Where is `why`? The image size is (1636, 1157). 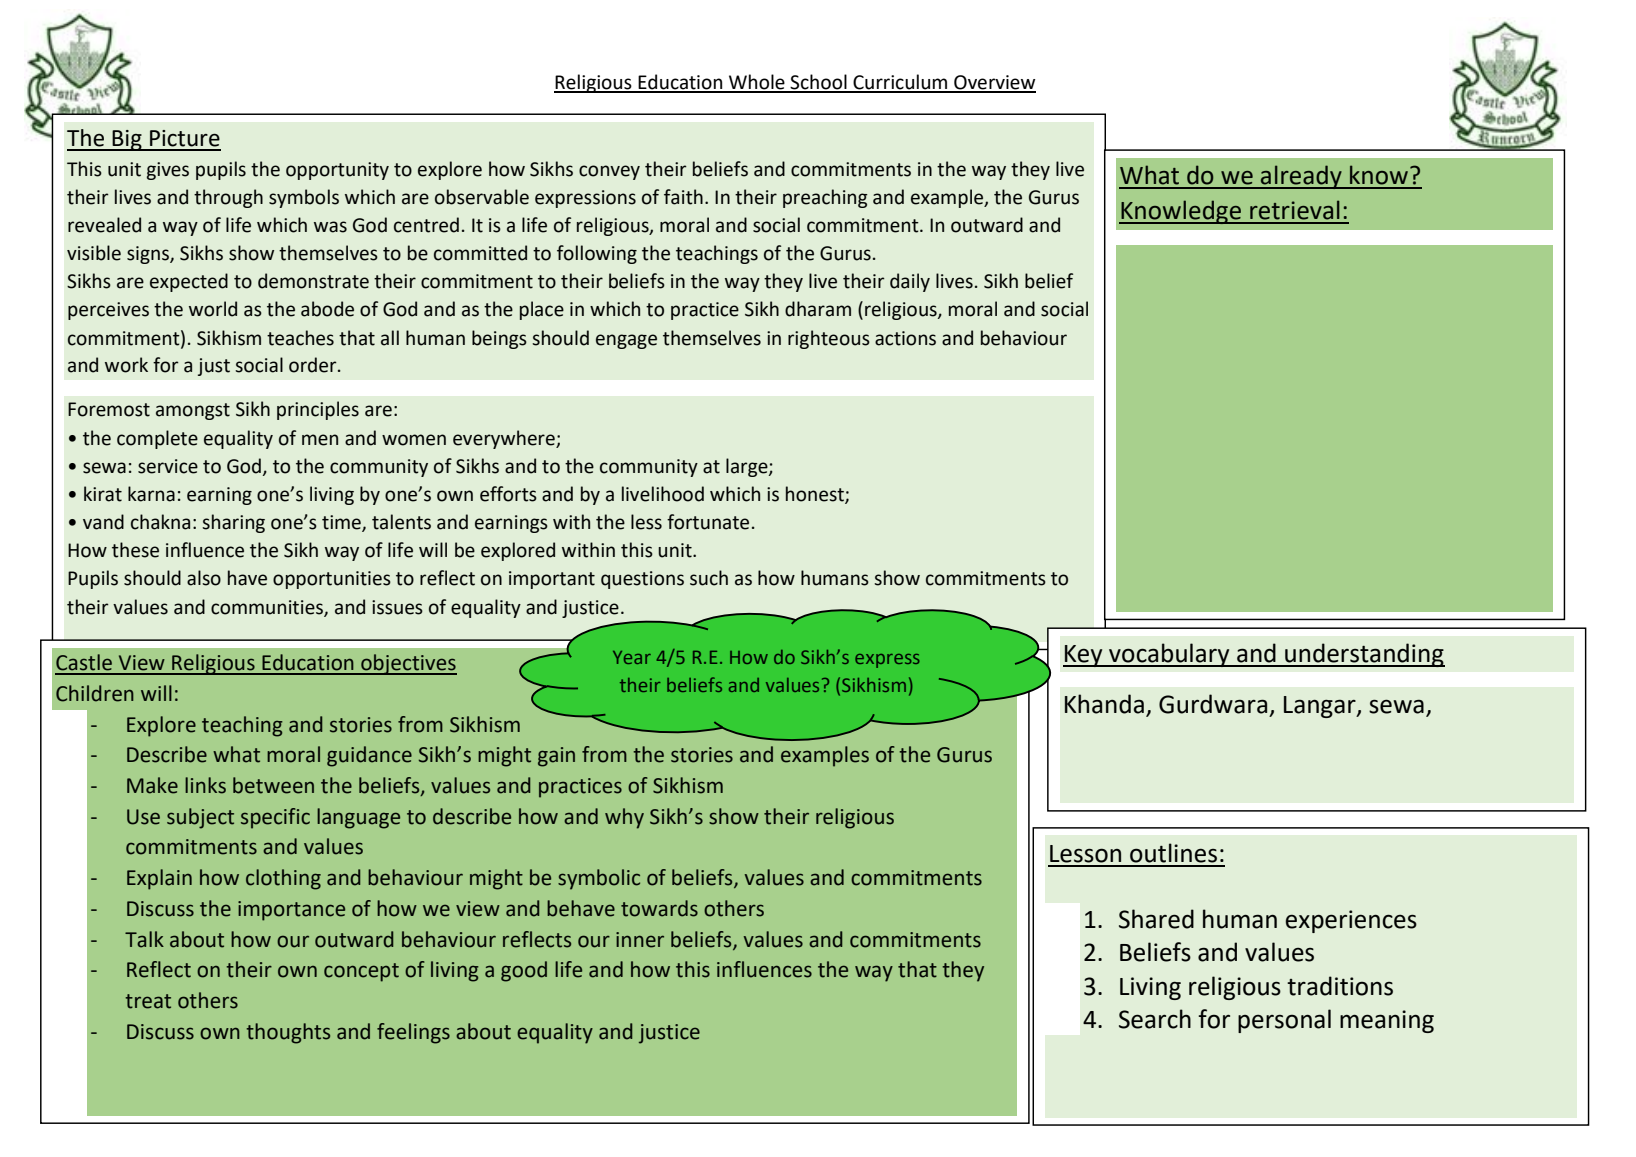
why is located at coordinates (624, 818).
